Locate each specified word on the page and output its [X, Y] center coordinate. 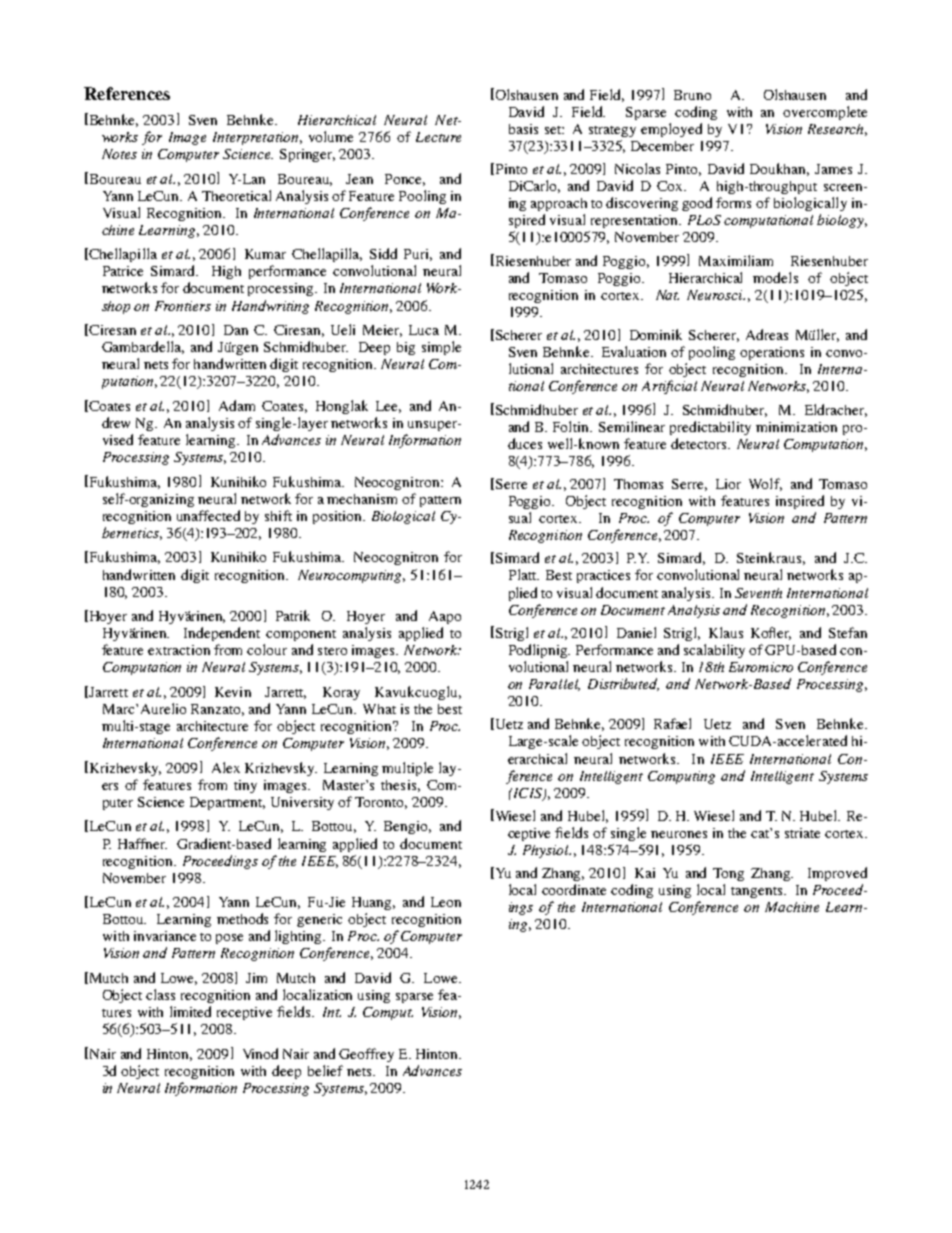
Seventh [758, 593]
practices [603, 576]
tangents [758, 892]
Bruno [692, 95]
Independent [222, 634]
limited [190, 1011]
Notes [119, 154]
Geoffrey [366, 1055]
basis [523, 129]
